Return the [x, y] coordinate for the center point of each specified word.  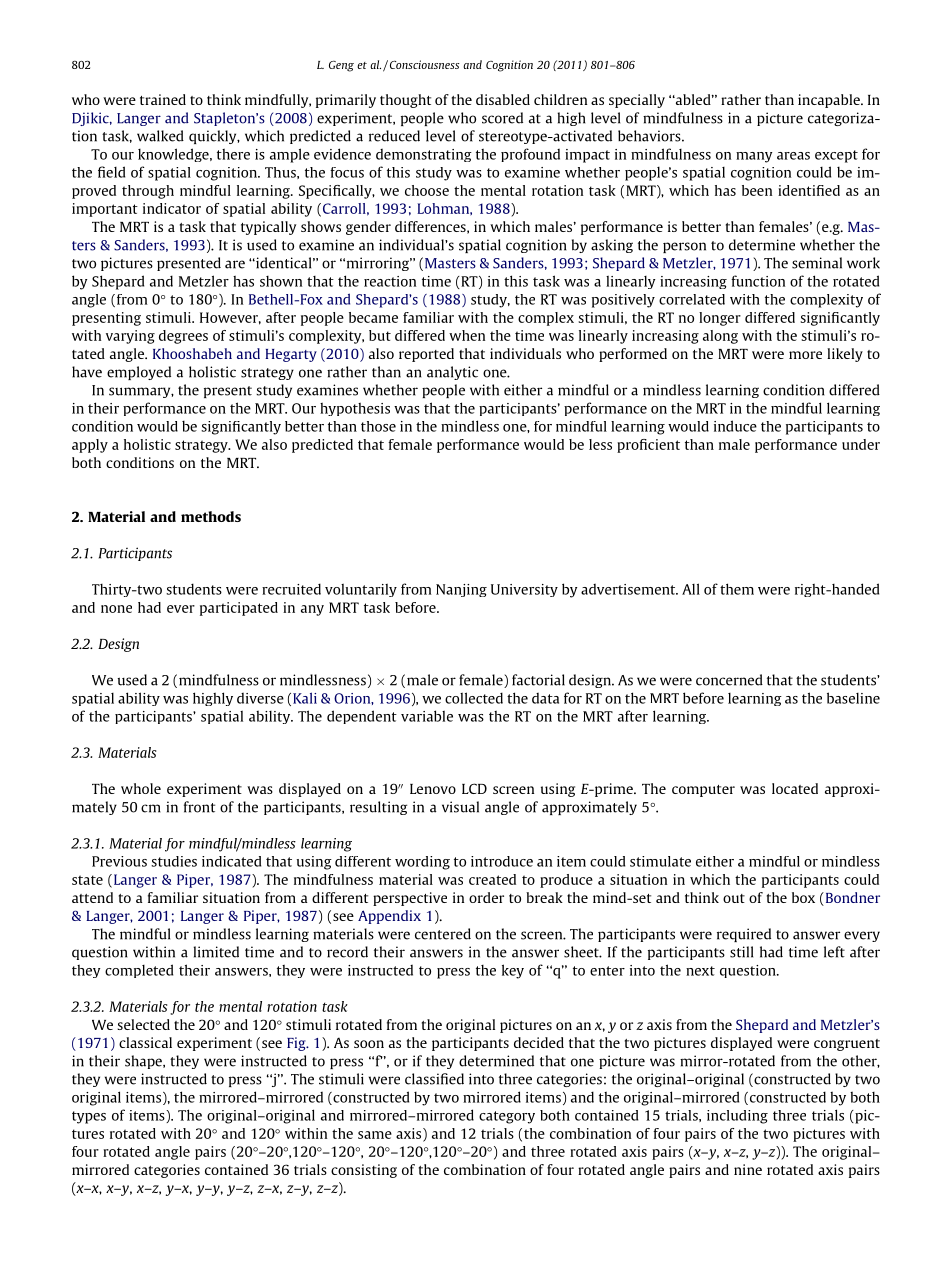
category [507, 1117]
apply [90, 446]
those [378, 426]
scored [502, 118]
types [89, 1117]
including [737, 1117]
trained [163, 99]
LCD [474, 788]
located [795, 788]
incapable [830, 101]
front [199, 807]
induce [735, 426]
